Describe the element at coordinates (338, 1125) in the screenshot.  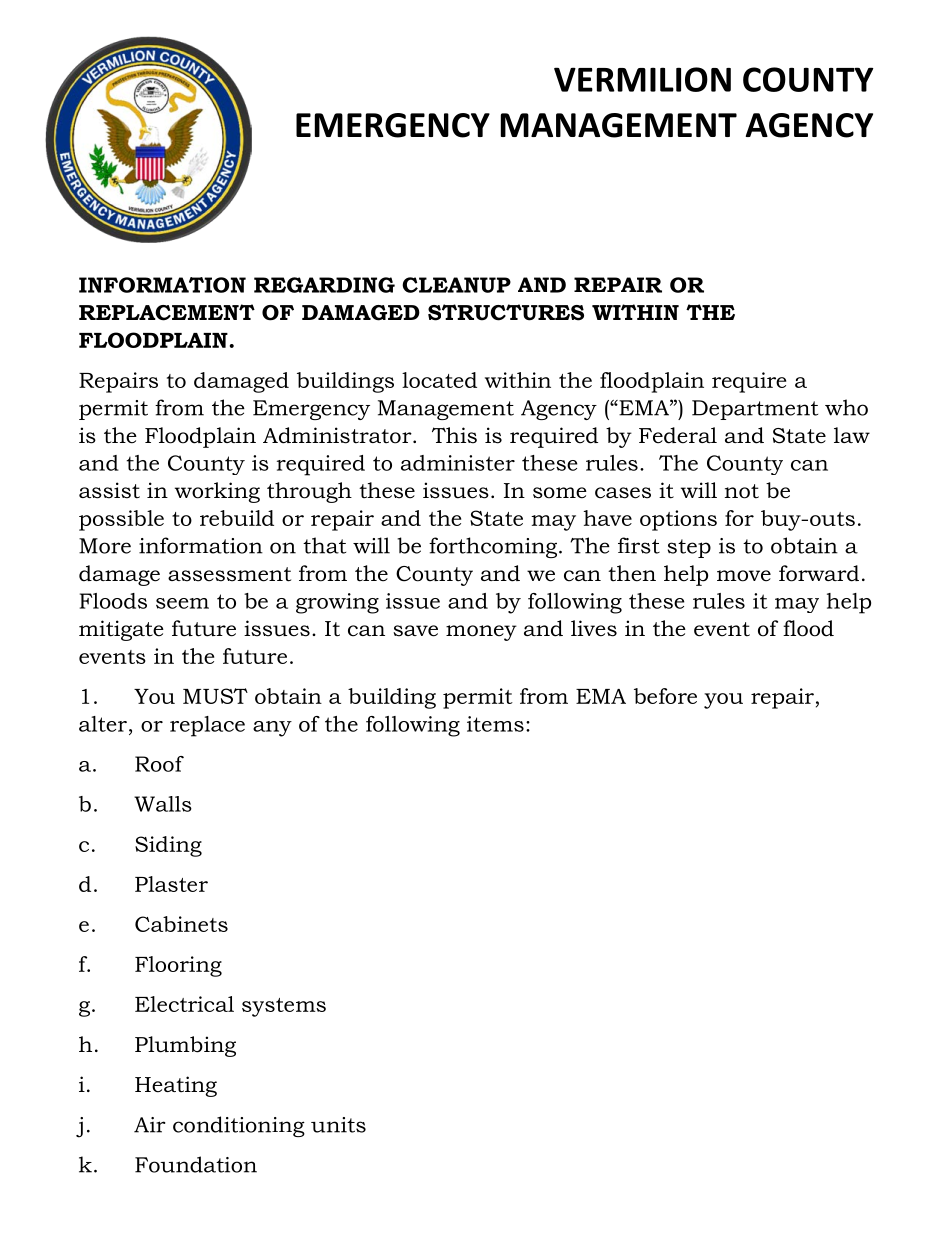
I see `units` at that location.
